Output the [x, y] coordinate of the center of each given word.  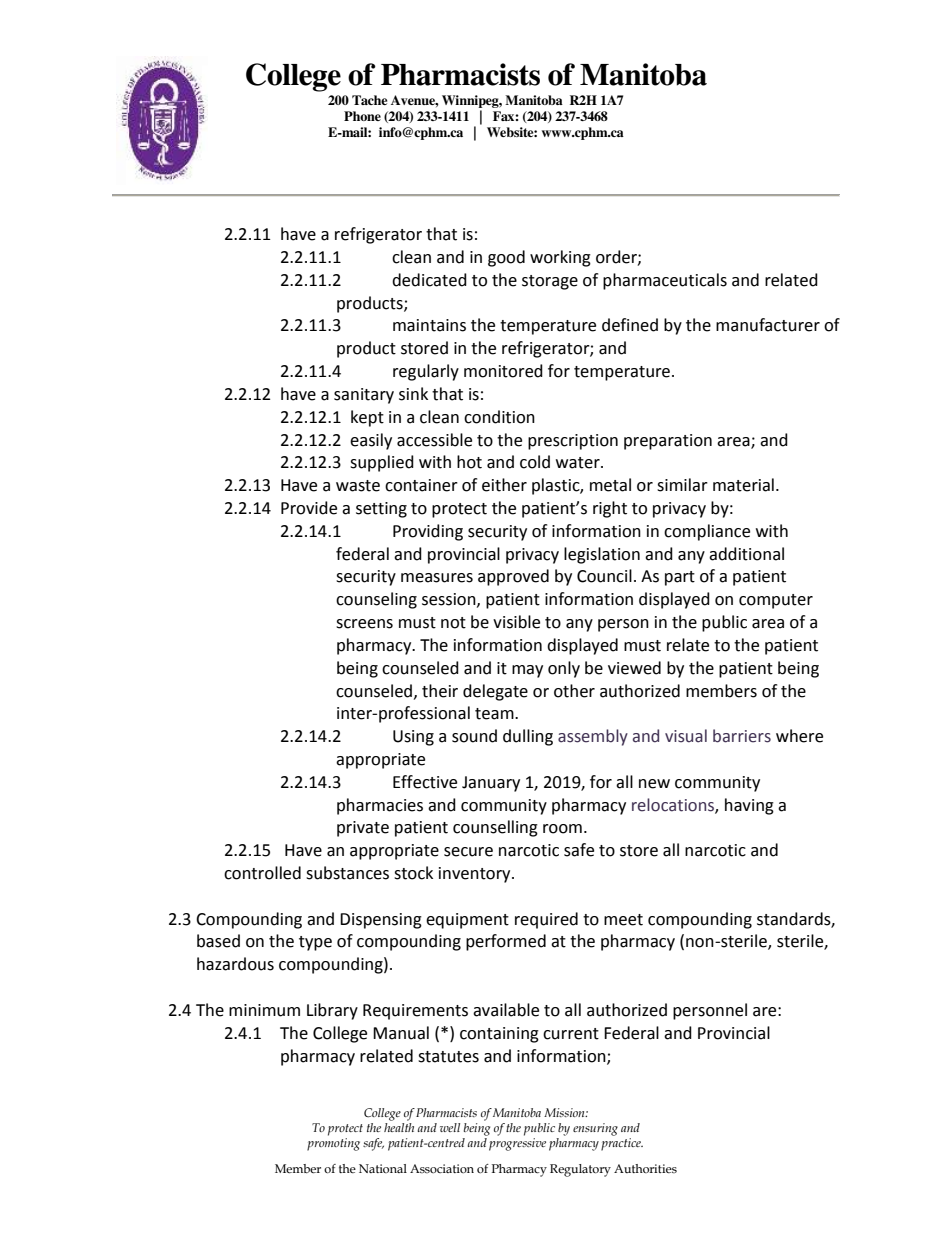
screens [364, 624]
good [506, 258]
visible [516, 622]
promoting [333, 1144]
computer [776, 601]
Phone [362, 116]
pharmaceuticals [665, 281]
